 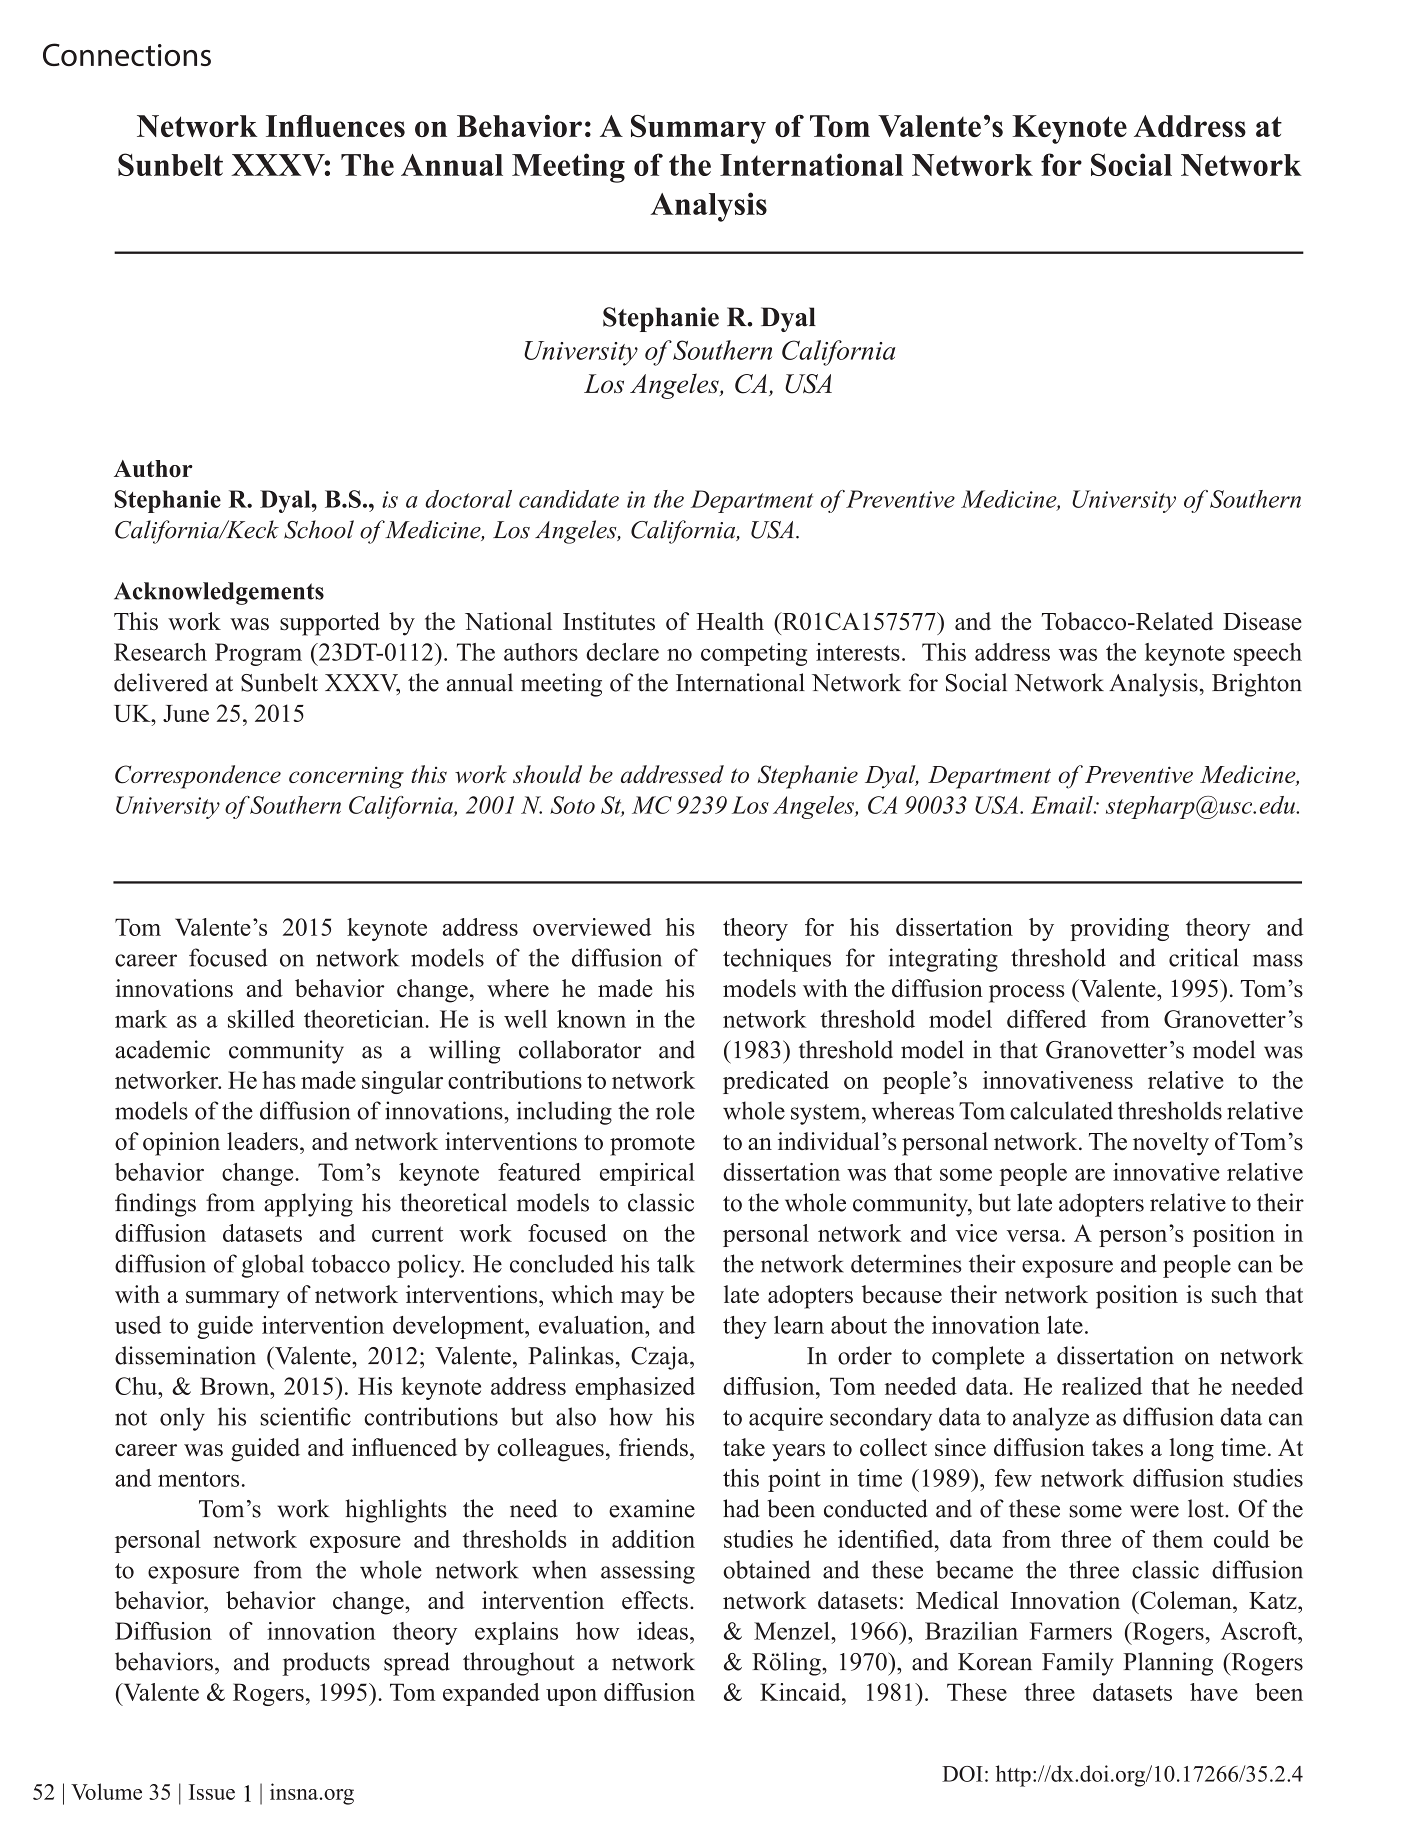 What do you see at coordinates (1262, 621) in the document?
I see `Disease` at bounding box center [1262, 621].
